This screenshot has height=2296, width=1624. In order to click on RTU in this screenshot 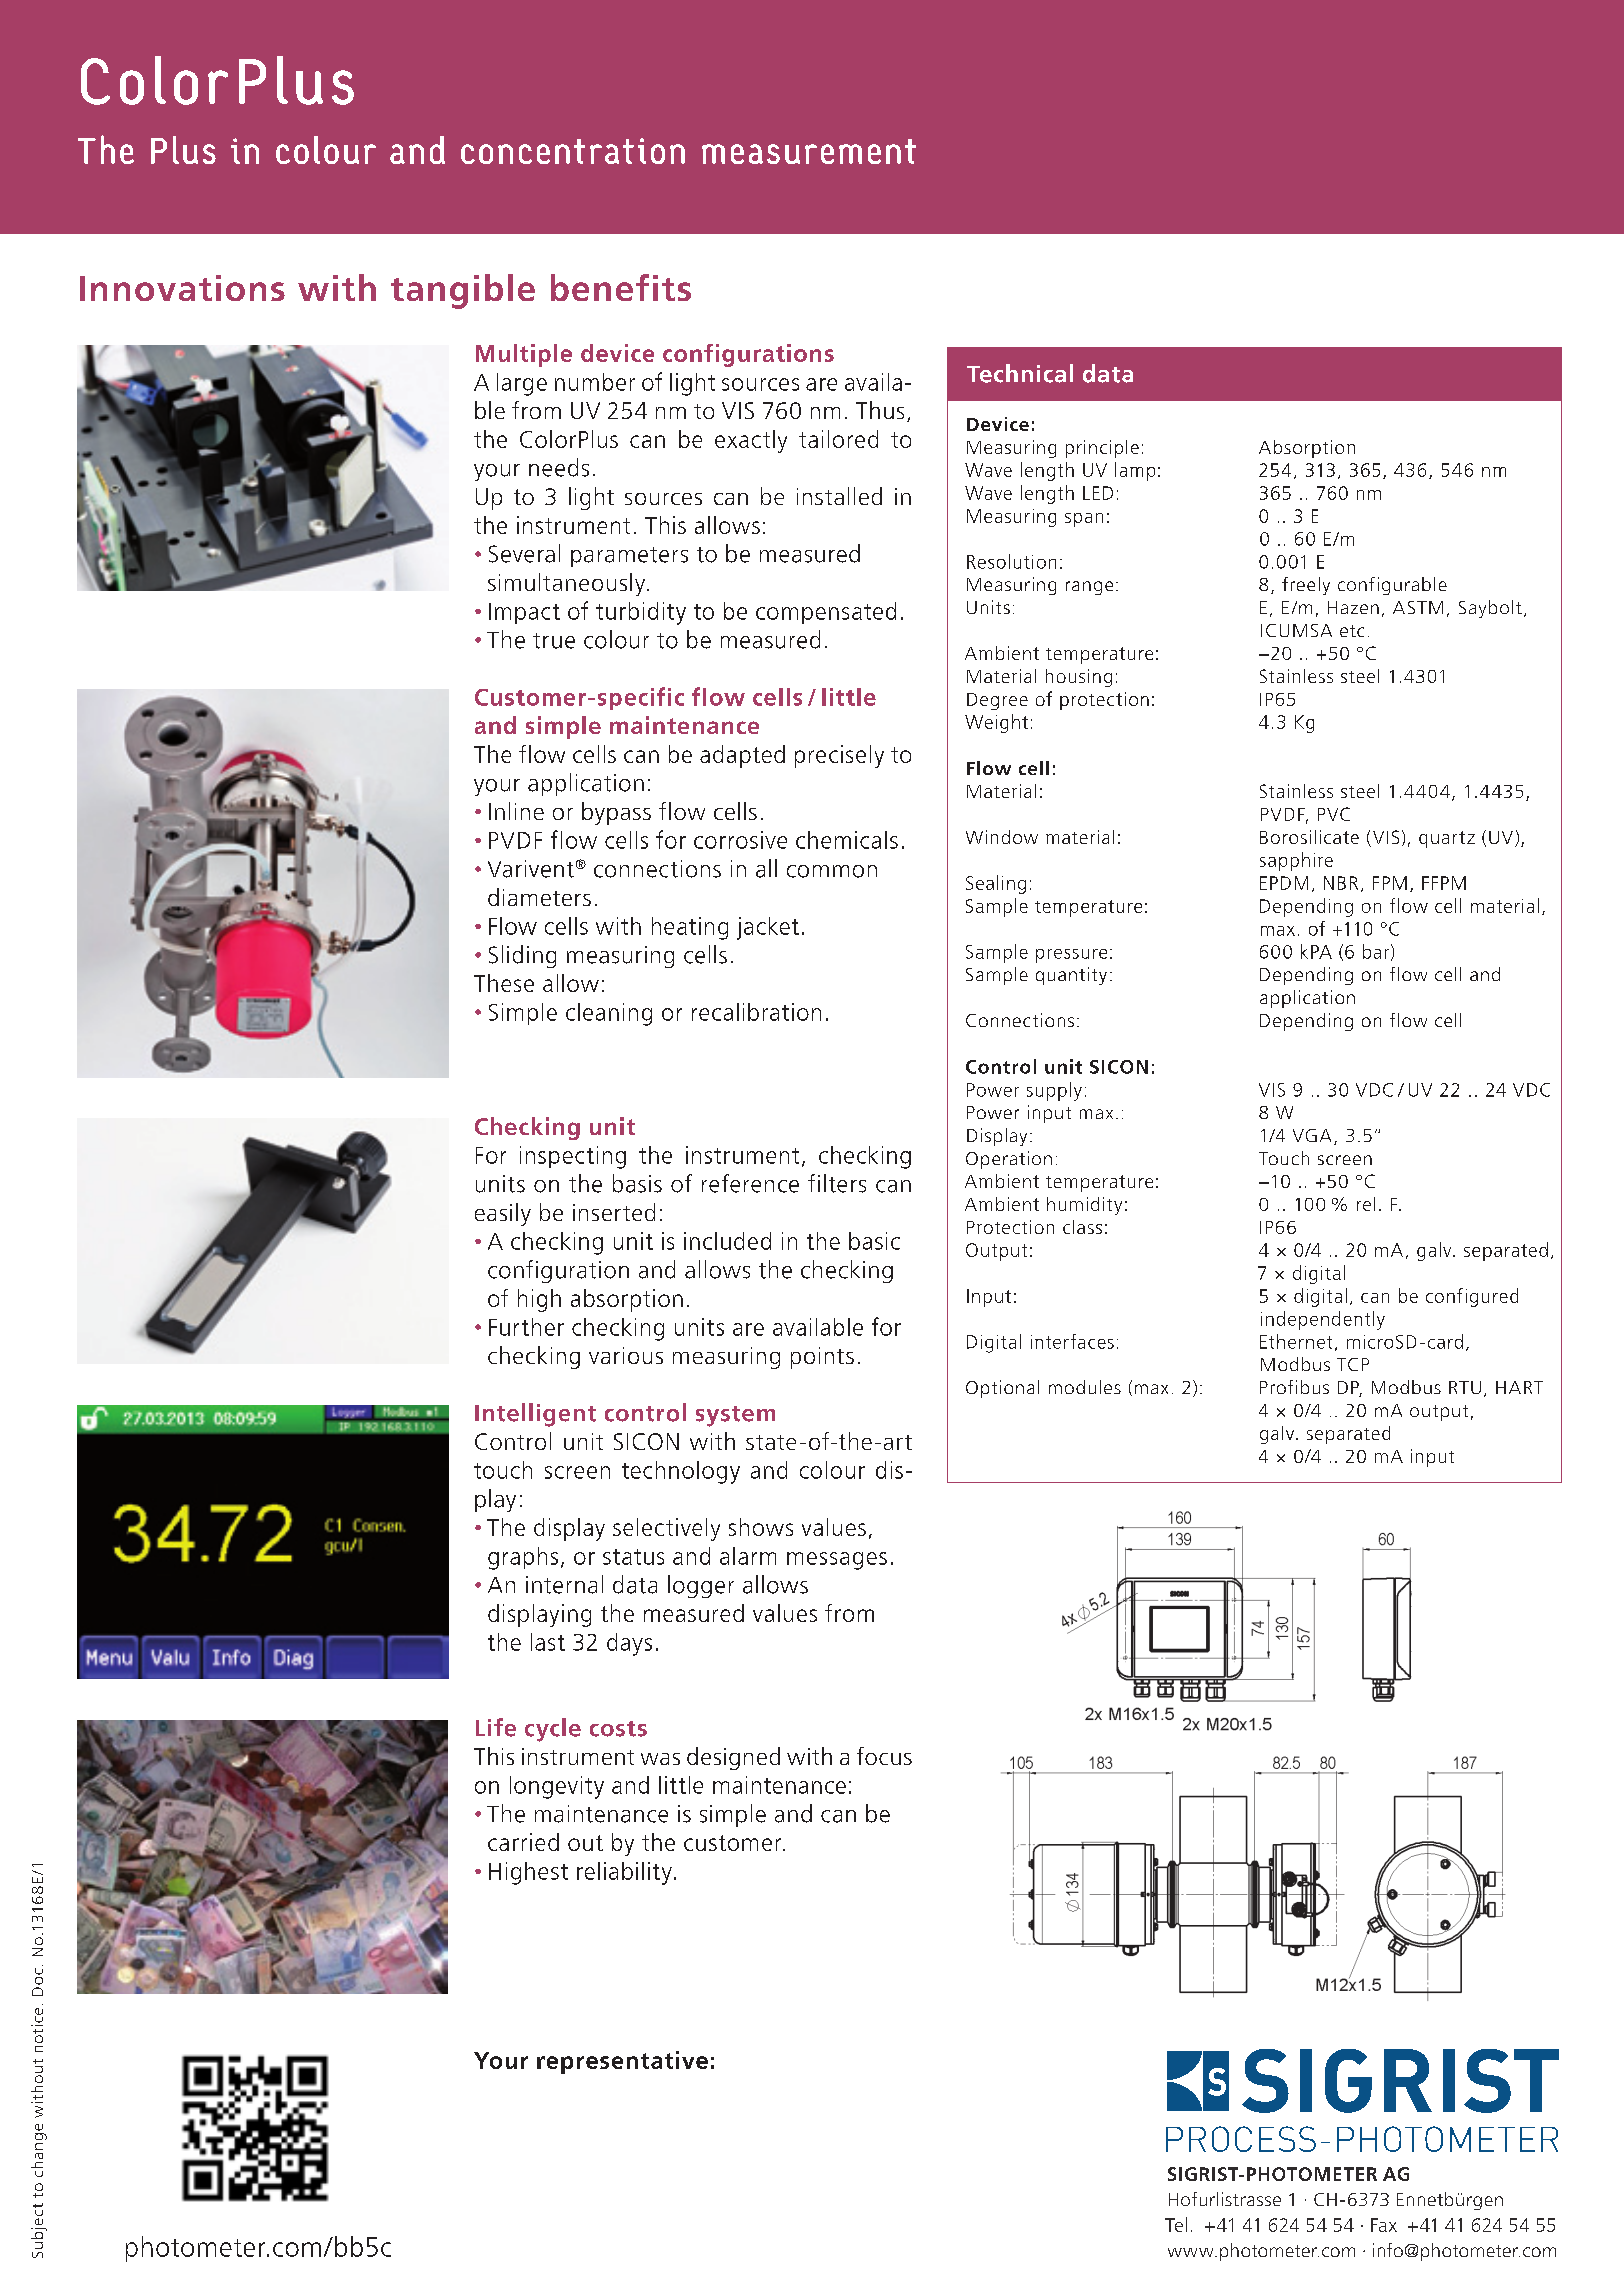, I will do `click(1465, 1387)`.
